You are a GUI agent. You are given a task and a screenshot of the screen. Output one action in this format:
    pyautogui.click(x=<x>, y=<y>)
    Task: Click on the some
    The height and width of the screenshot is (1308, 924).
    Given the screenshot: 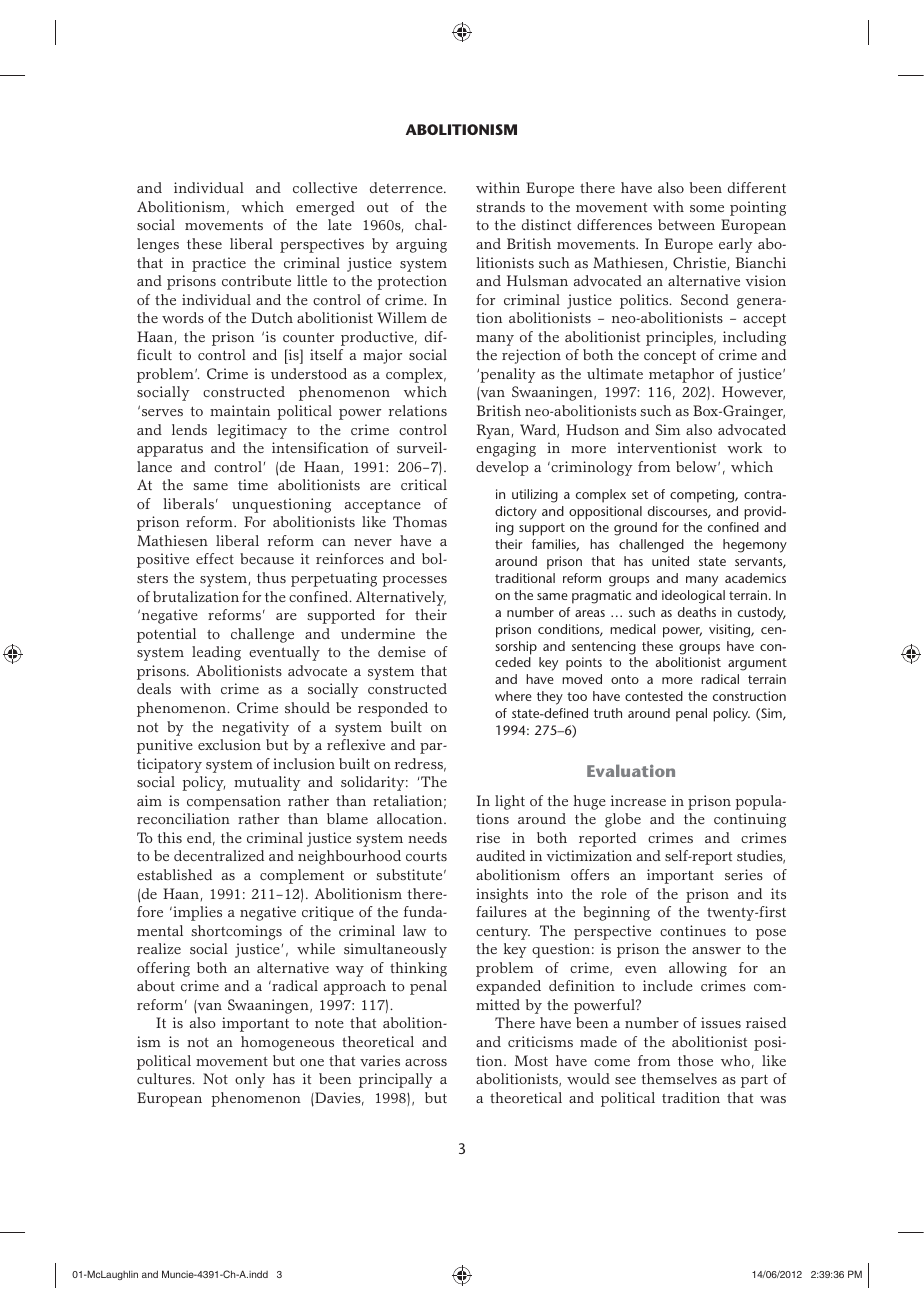 What is the action you would take?
    pyautogui.click(x=707, y=208)
